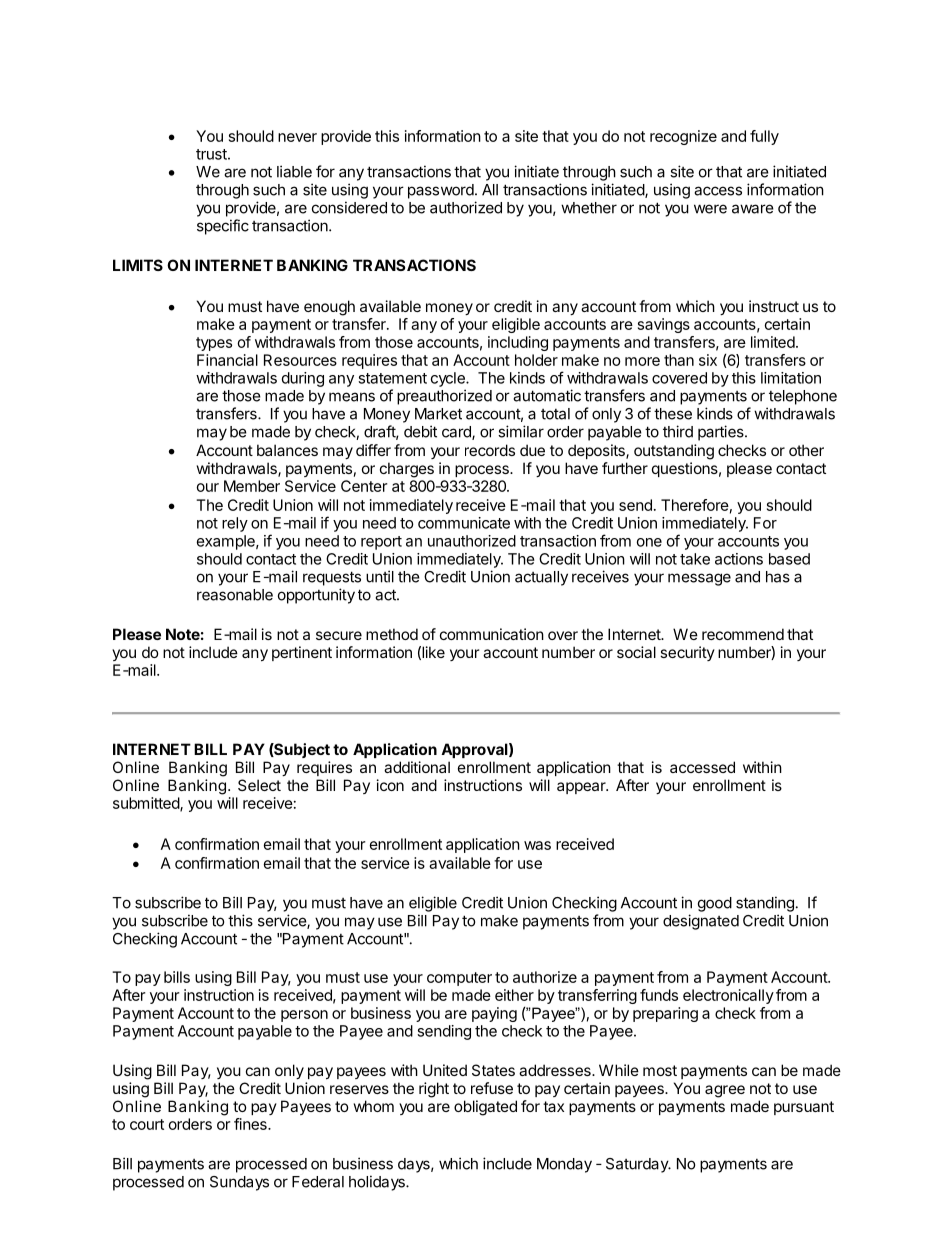 This image has height=1233, width=952. What do you see at coordinates (251, 1124) in the image?
I see `fines` at bounding box center [251, 1124].
